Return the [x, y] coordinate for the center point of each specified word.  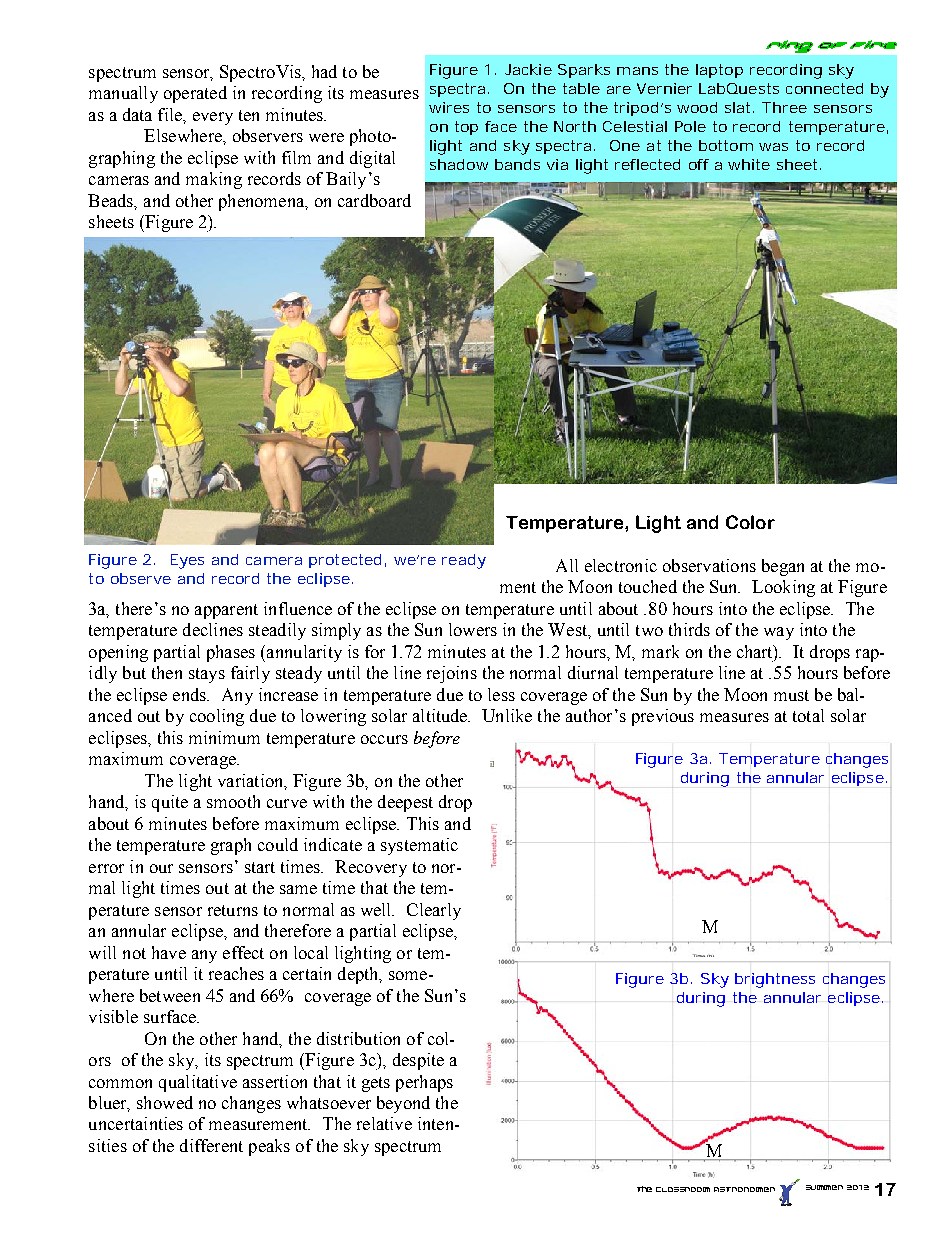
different [211, 1145]
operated [195, 94]
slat [739, 107]
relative [384, 1123]
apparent [226, 611]
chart [756, 653]
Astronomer [744, 1189]
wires [449, 107]
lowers [473, 629]
